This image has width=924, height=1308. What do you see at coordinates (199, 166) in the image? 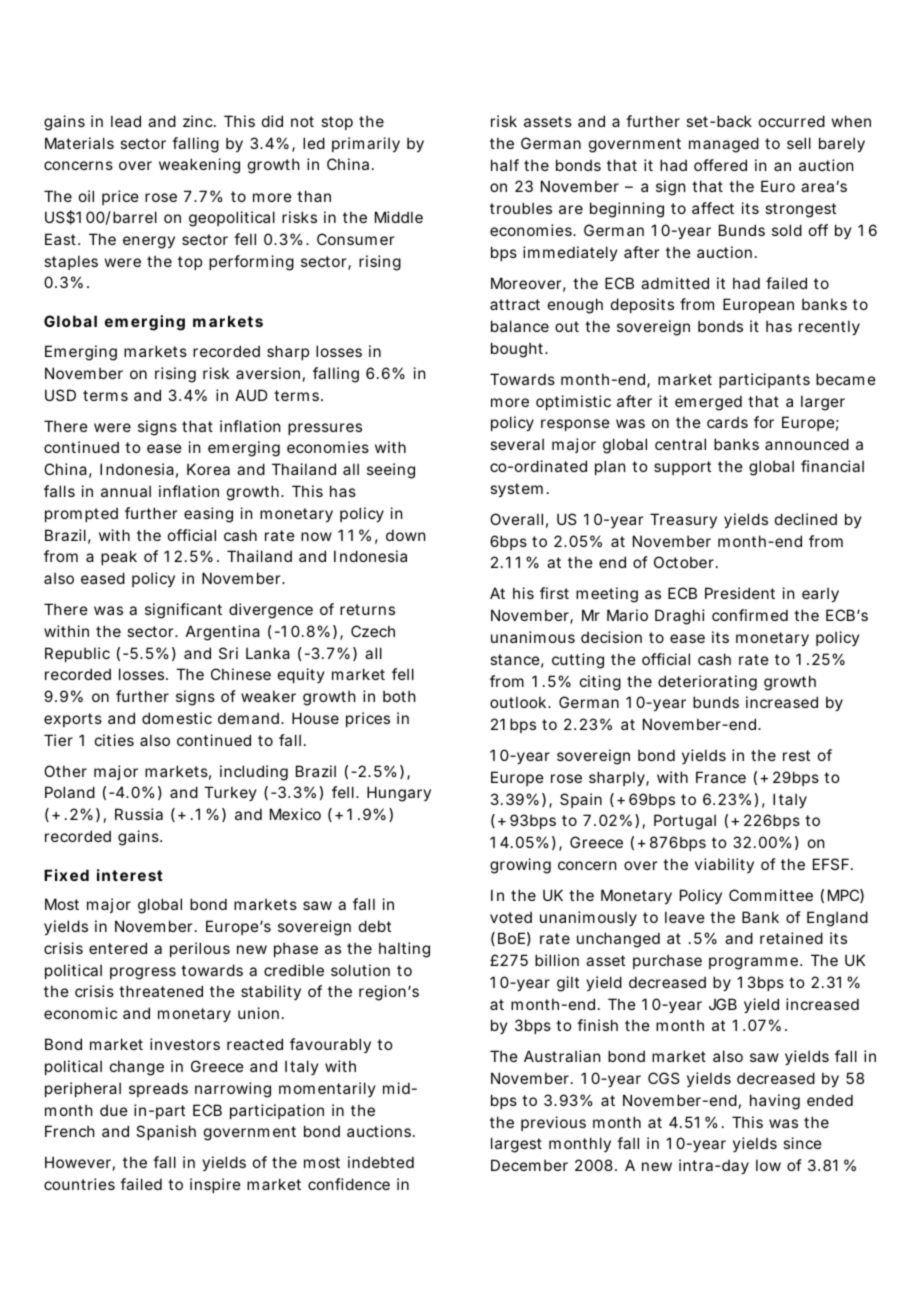
I see `weakening` at bounding box center [199, 166].
